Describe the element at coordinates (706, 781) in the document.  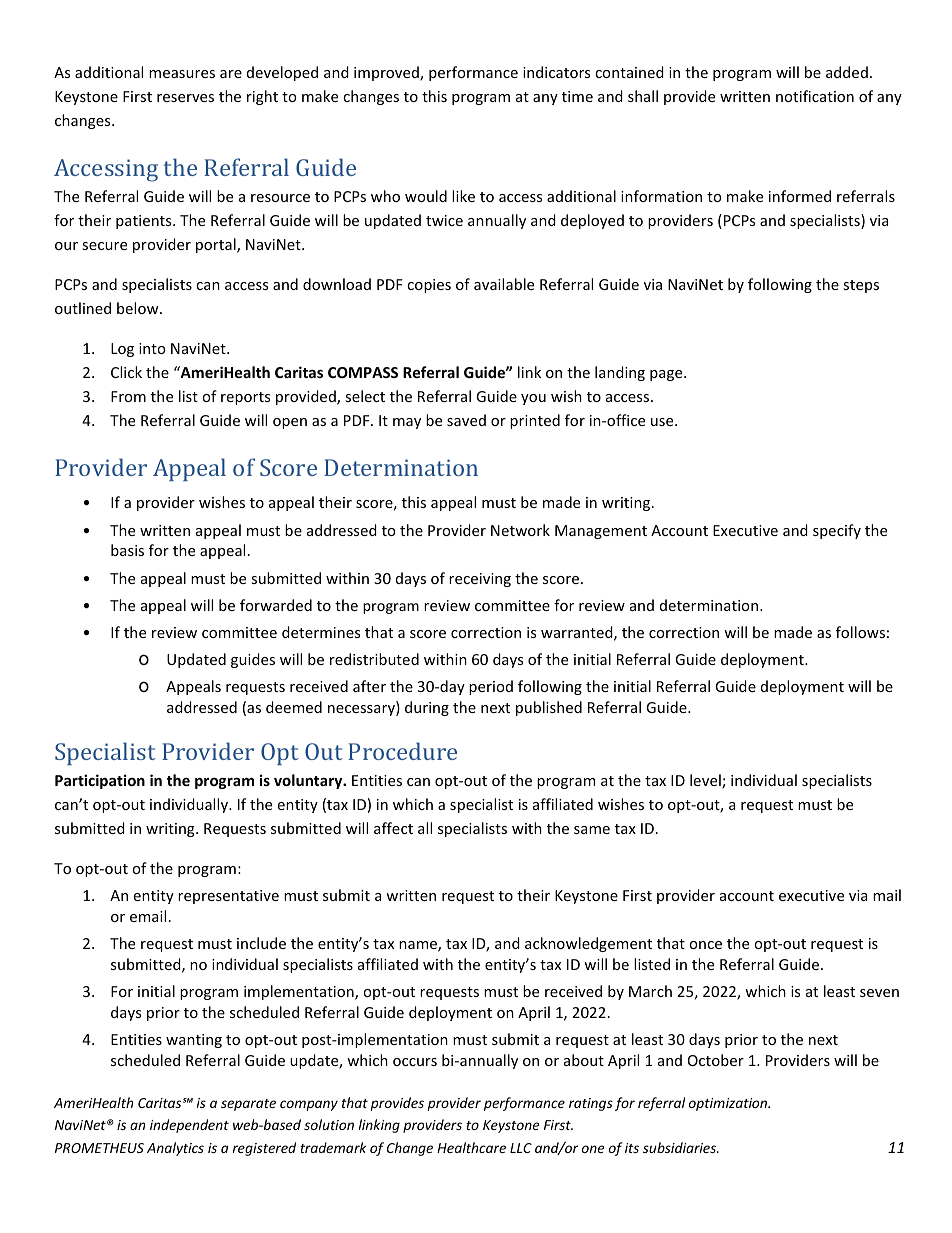
I see `level` at that location.
